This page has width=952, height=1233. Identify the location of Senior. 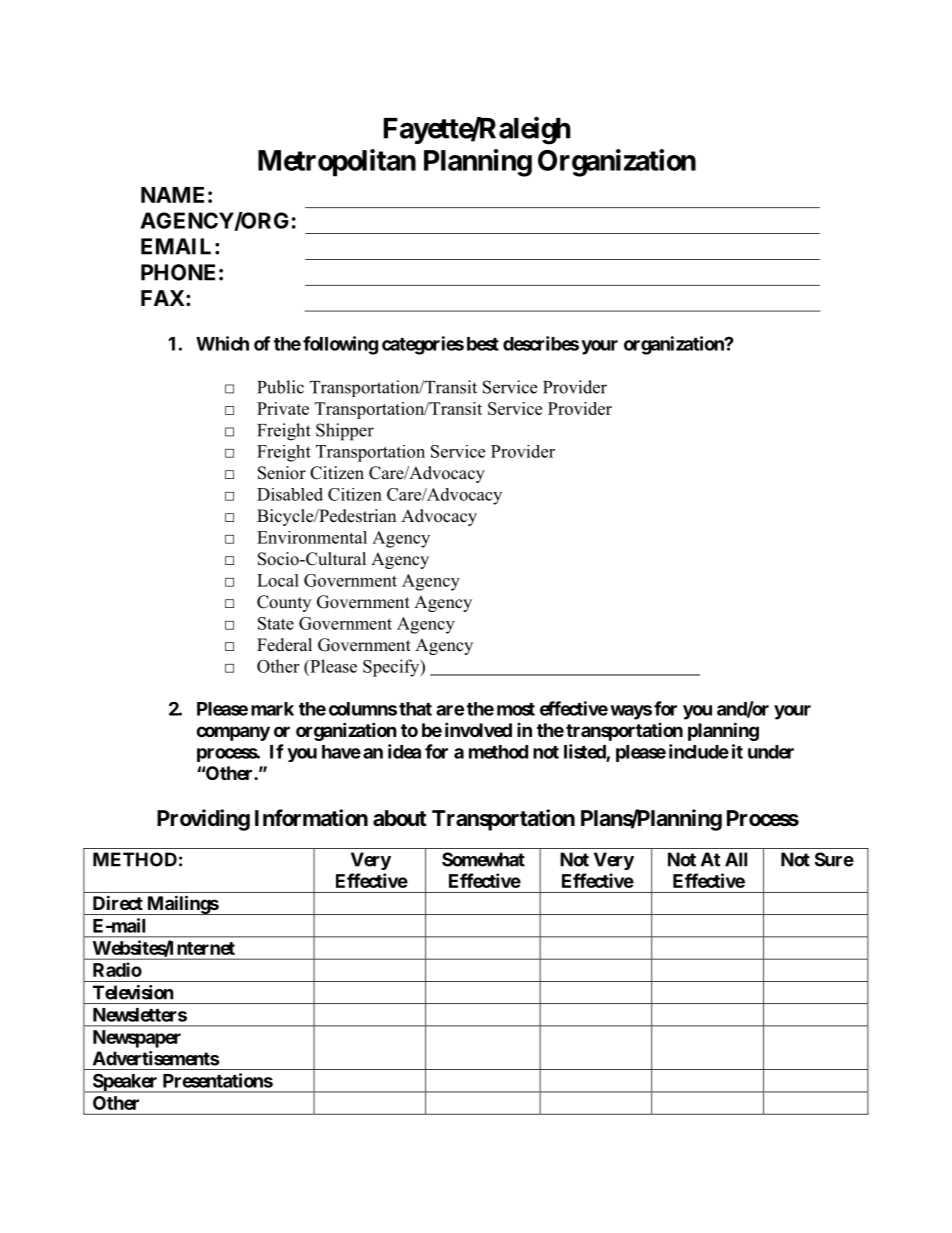
(282, 473).
